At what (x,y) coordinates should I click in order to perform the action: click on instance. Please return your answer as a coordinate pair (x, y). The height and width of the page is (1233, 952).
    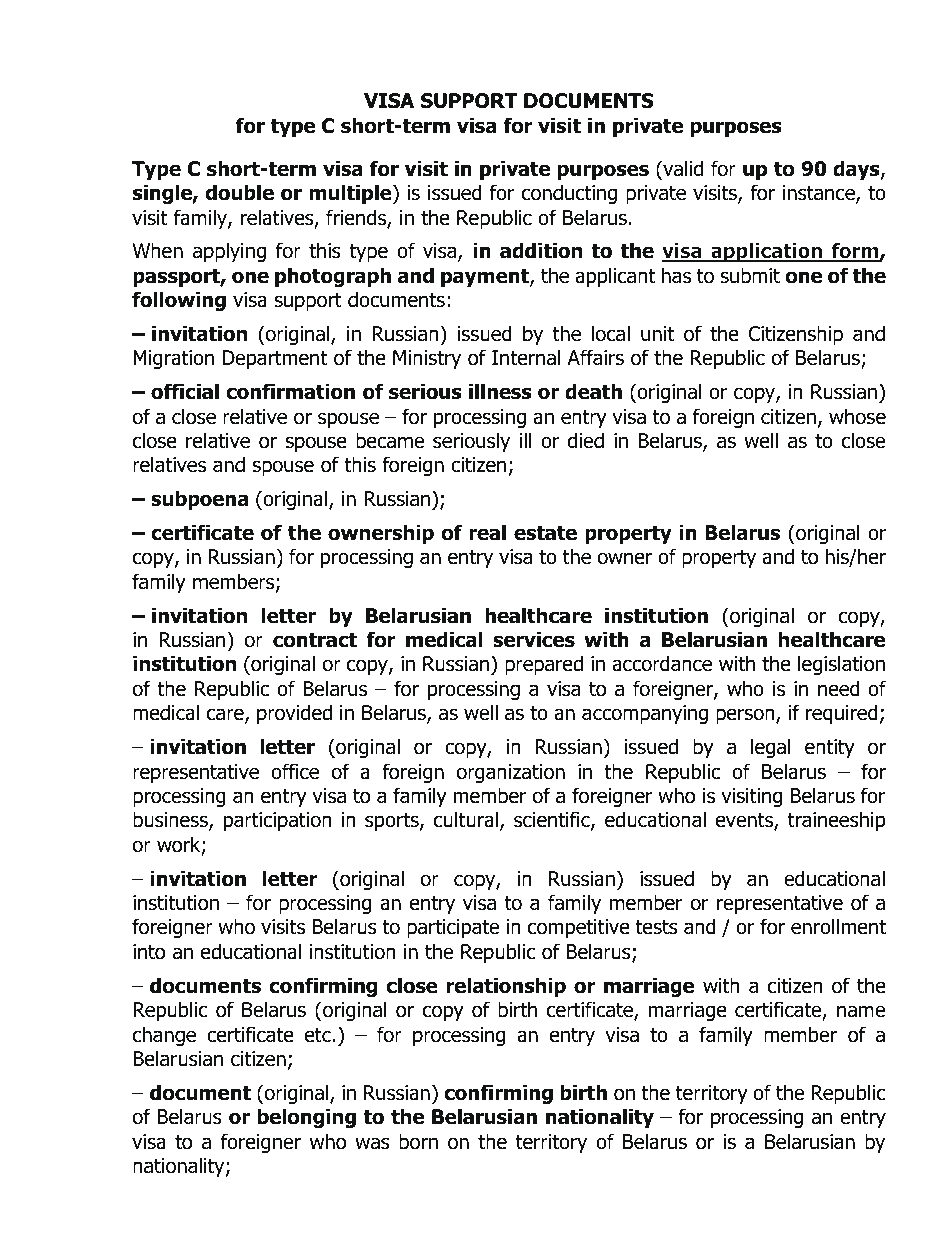
    Looking at the image, I should click on (820, 194).
